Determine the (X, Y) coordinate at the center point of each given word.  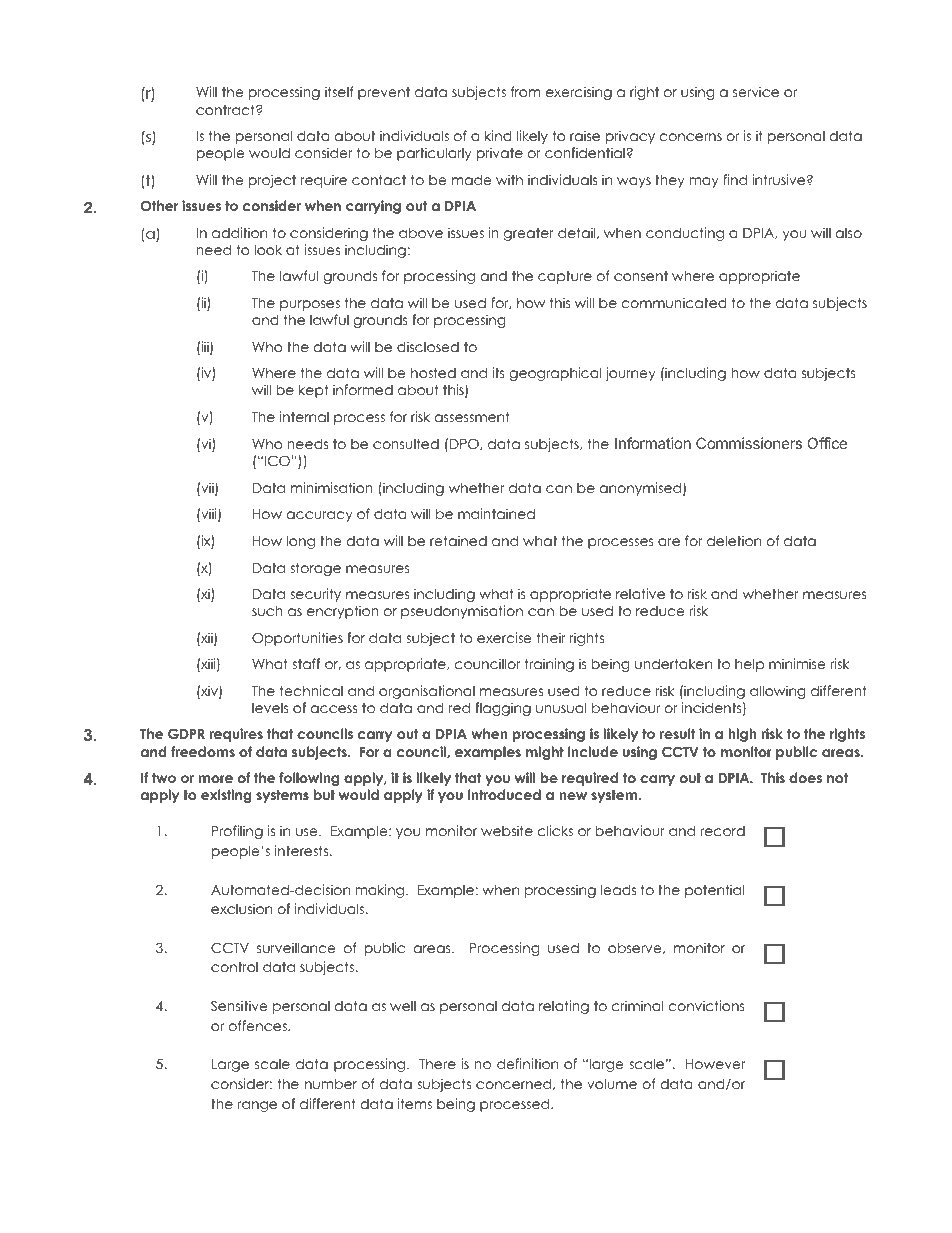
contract (226, 110)
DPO (465, 444)
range (257, 1106)
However (716, 1064)
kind (498, 135)
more (215, 779)
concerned (515, 1084)
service (756, 91)
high (742, 735)
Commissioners (749, 443)
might (545, 753)
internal (304, 416)
